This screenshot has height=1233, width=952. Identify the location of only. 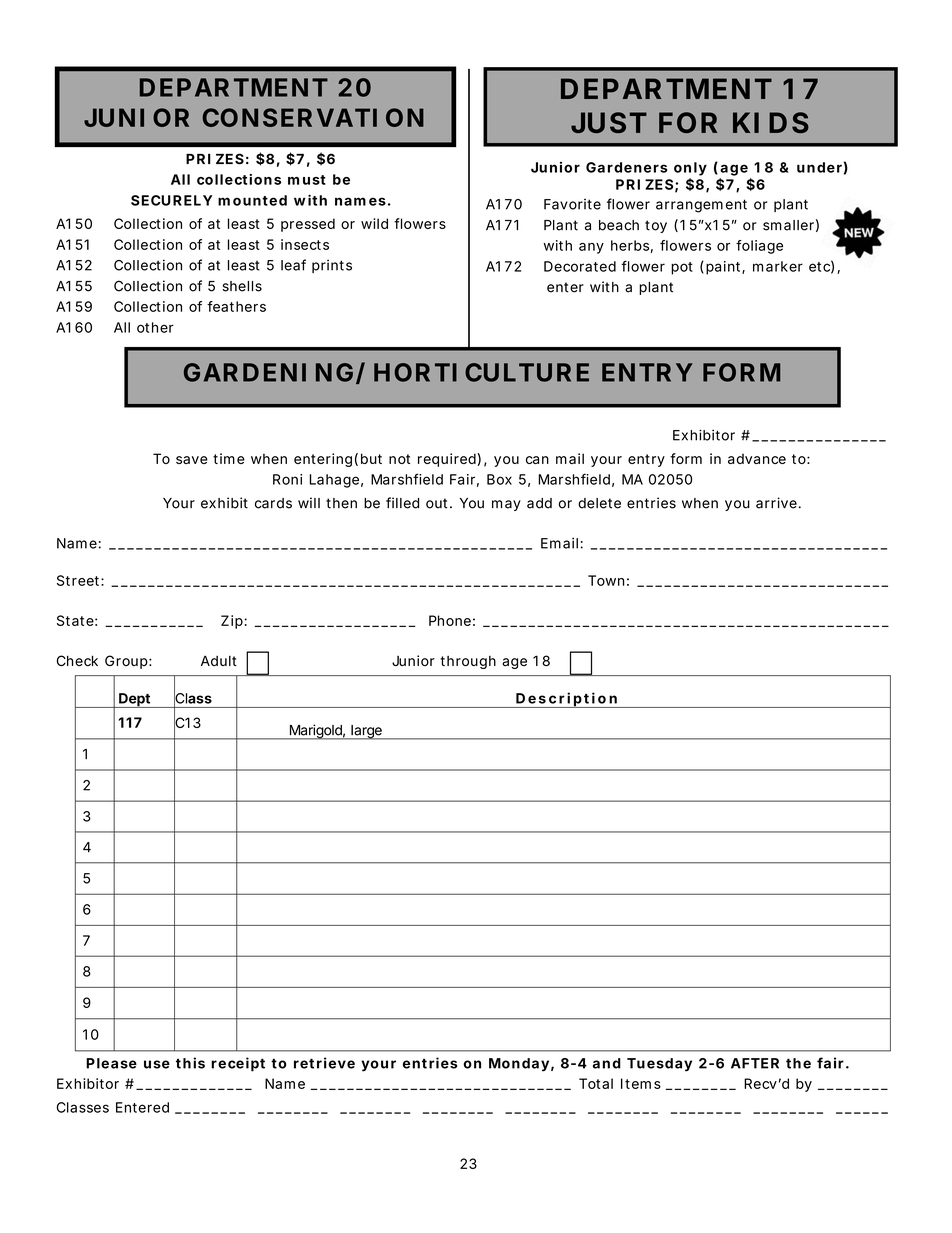
(690, 169).
